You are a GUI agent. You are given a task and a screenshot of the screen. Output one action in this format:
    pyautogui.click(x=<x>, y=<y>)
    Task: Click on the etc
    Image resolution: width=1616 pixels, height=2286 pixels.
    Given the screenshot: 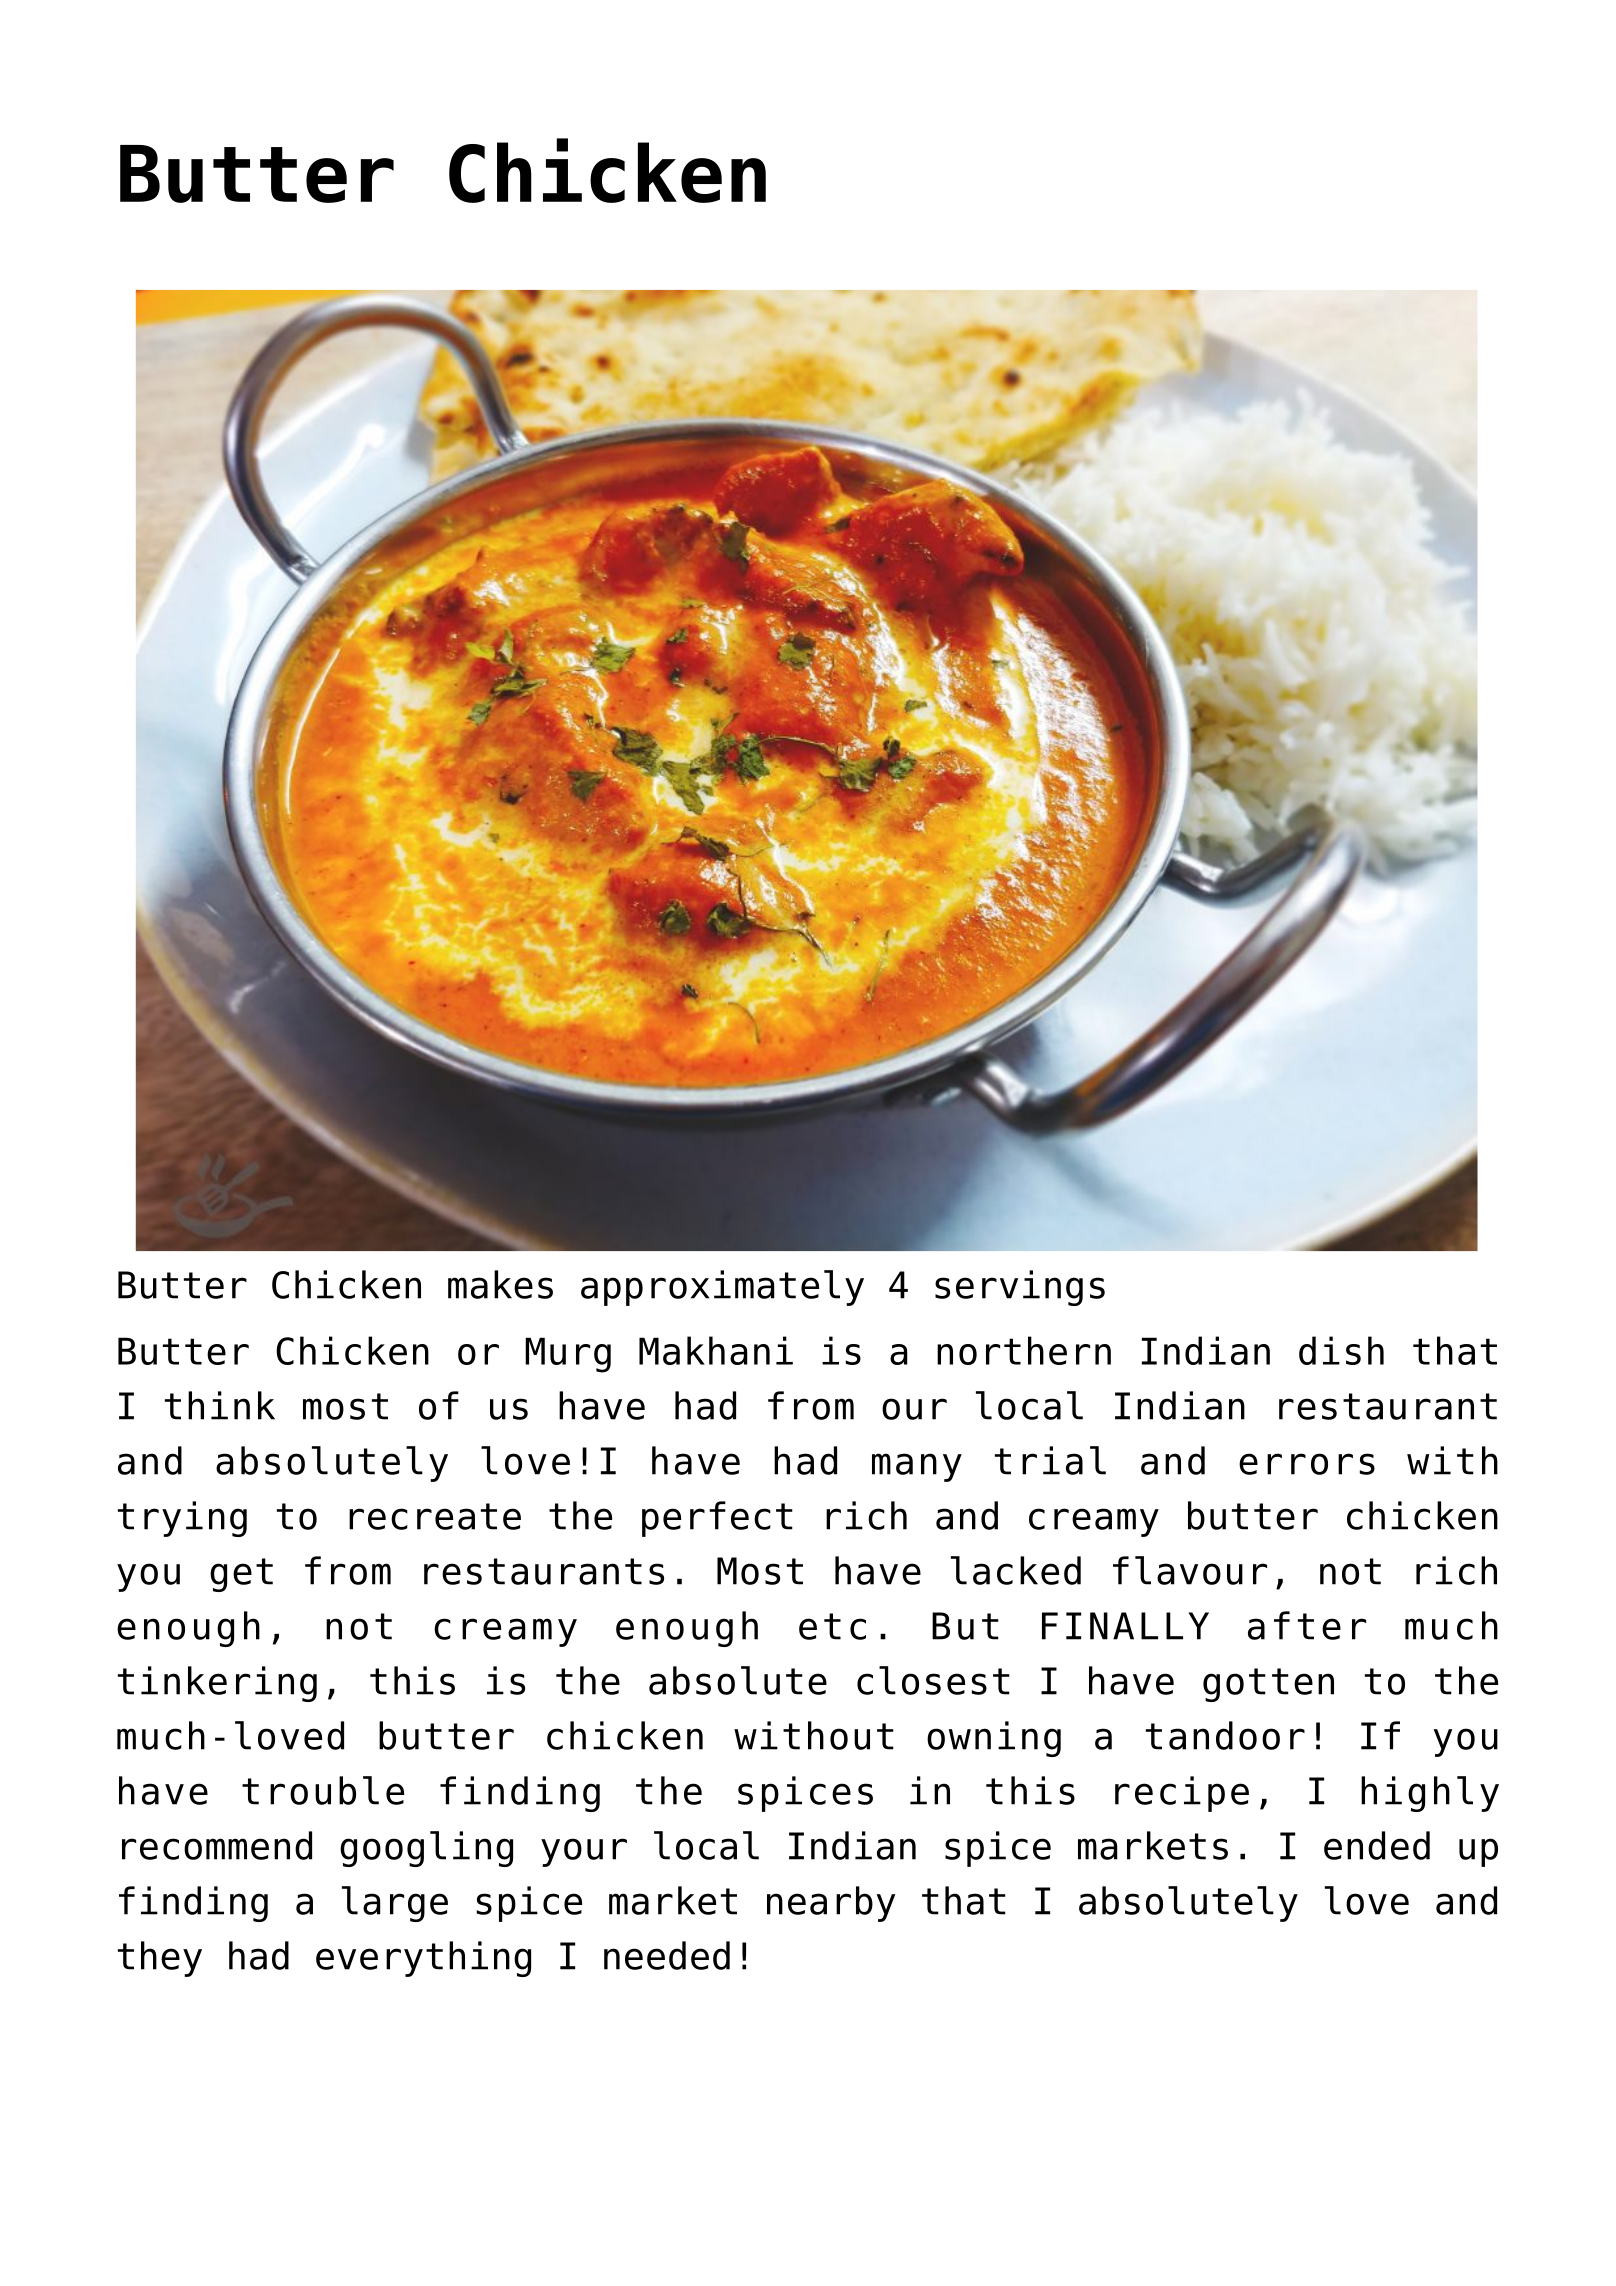 What is the action you would take?
    pyautogui.click(x=832, y=1626)
